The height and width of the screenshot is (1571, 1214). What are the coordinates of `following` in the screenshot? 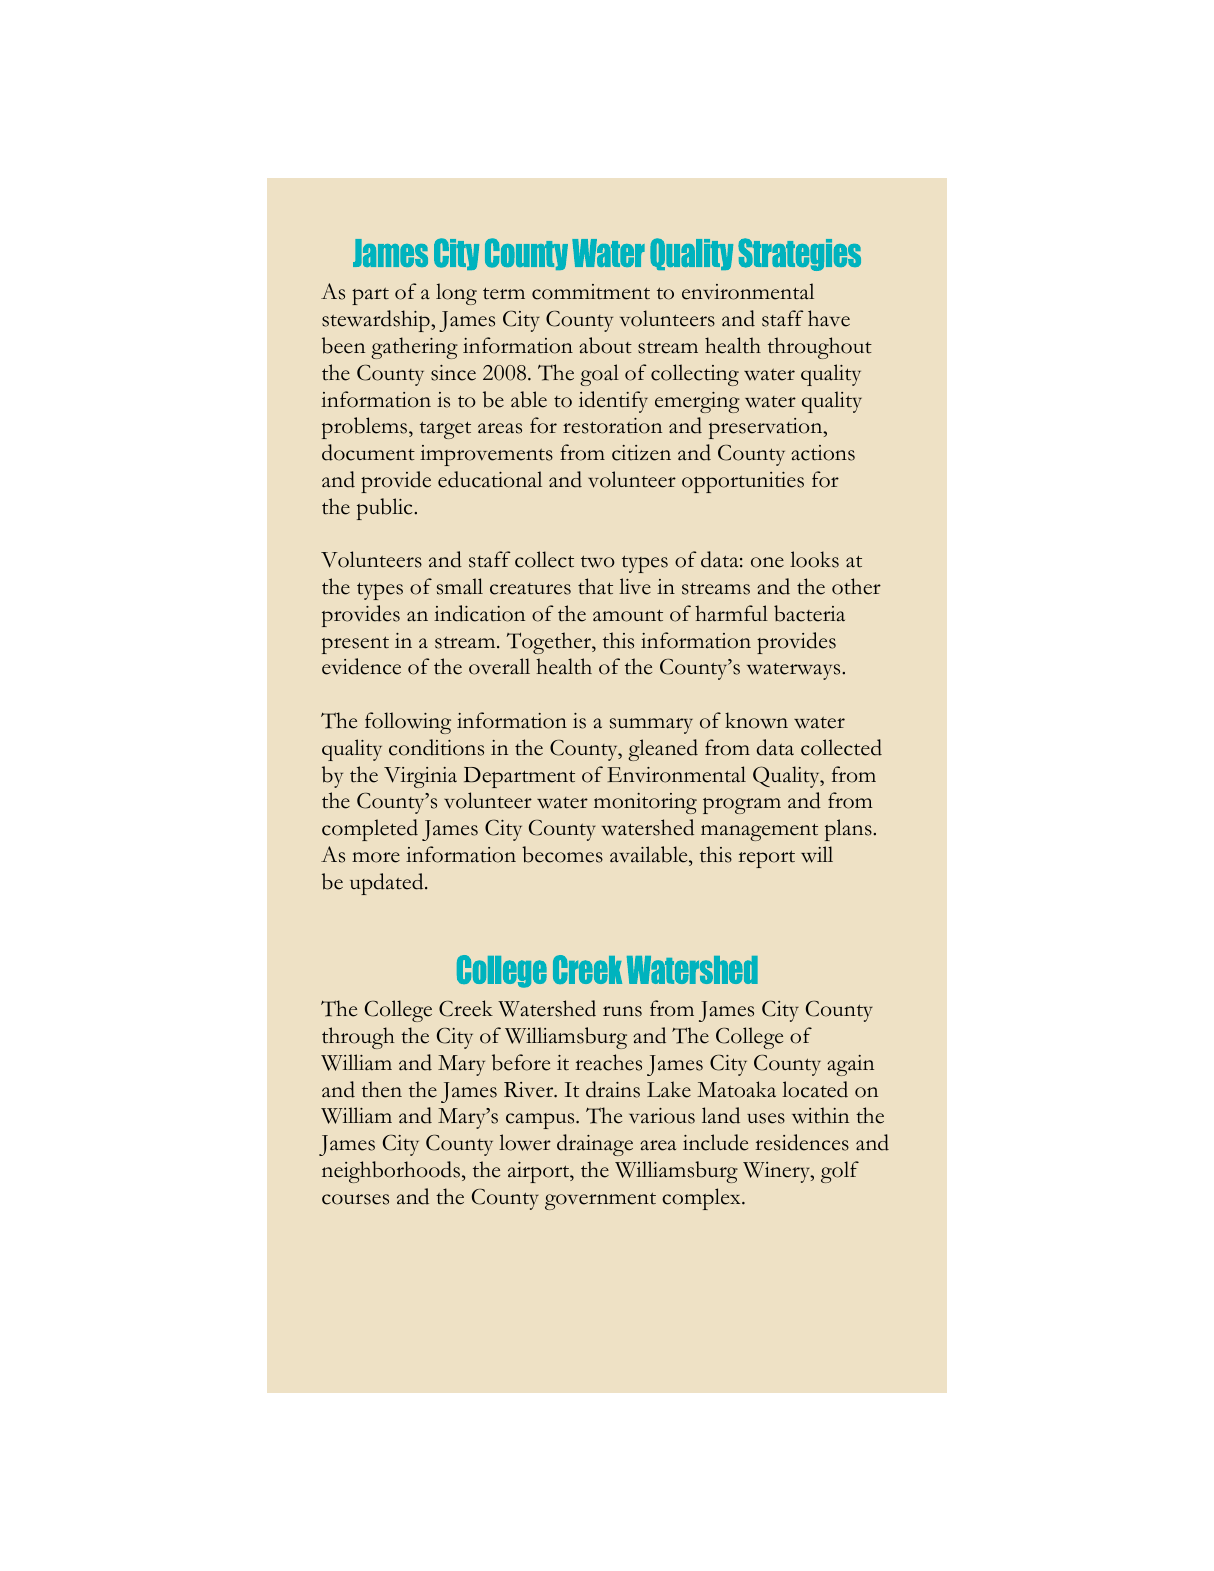 It's located at (408, 723).
